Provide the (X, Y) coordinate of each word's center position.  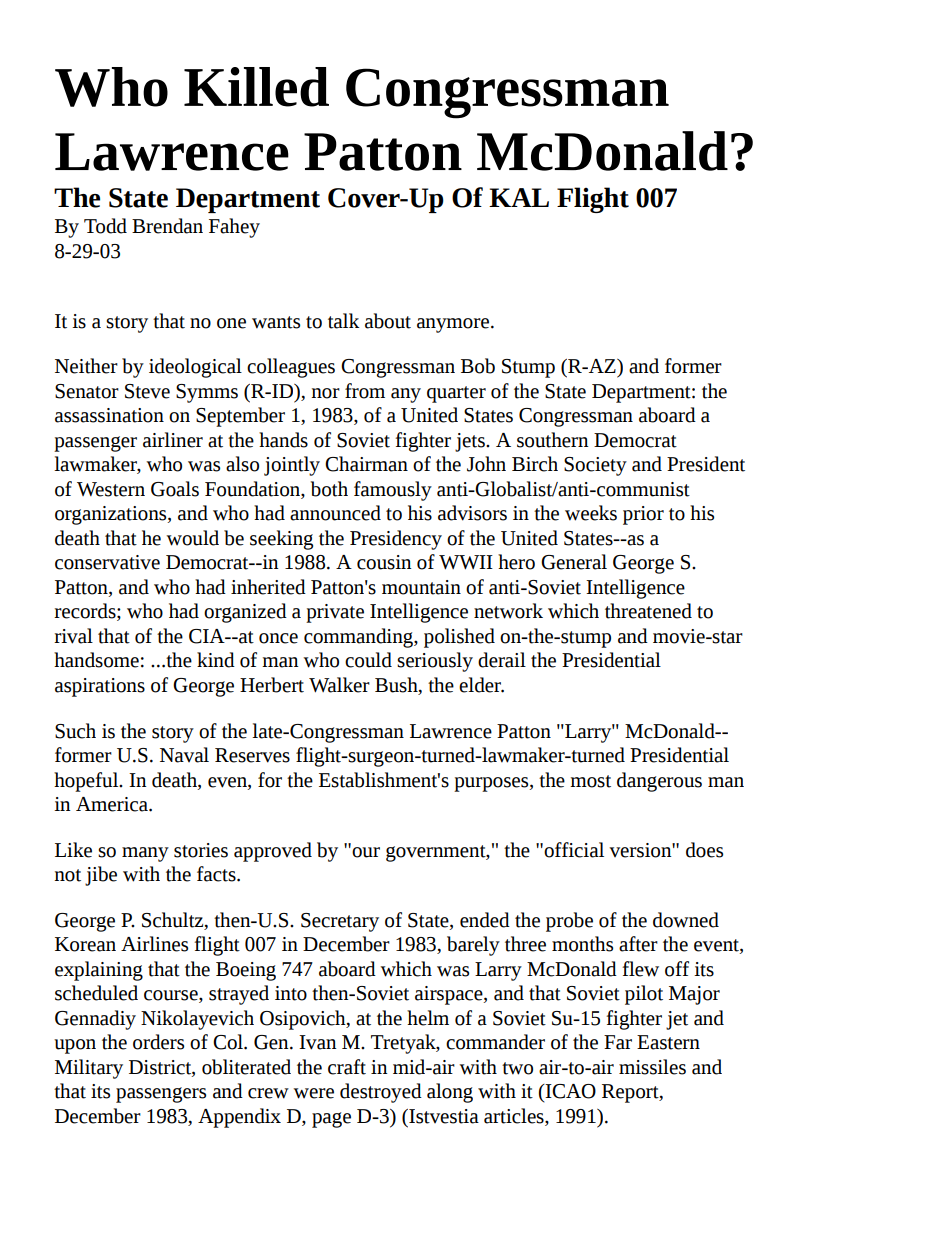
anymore (454, 325)
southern (553, 440)
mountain (421, 587)
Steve (147, 391)
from (365, 391)
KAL (519, 197)
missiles (652, 1067)
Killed (256, 87)
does (704, 850)
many (145, 854)
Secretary (340, 922)
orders (158, 1042)
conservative (107, 562)
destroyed (381, 1093)
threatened (648, 611)
